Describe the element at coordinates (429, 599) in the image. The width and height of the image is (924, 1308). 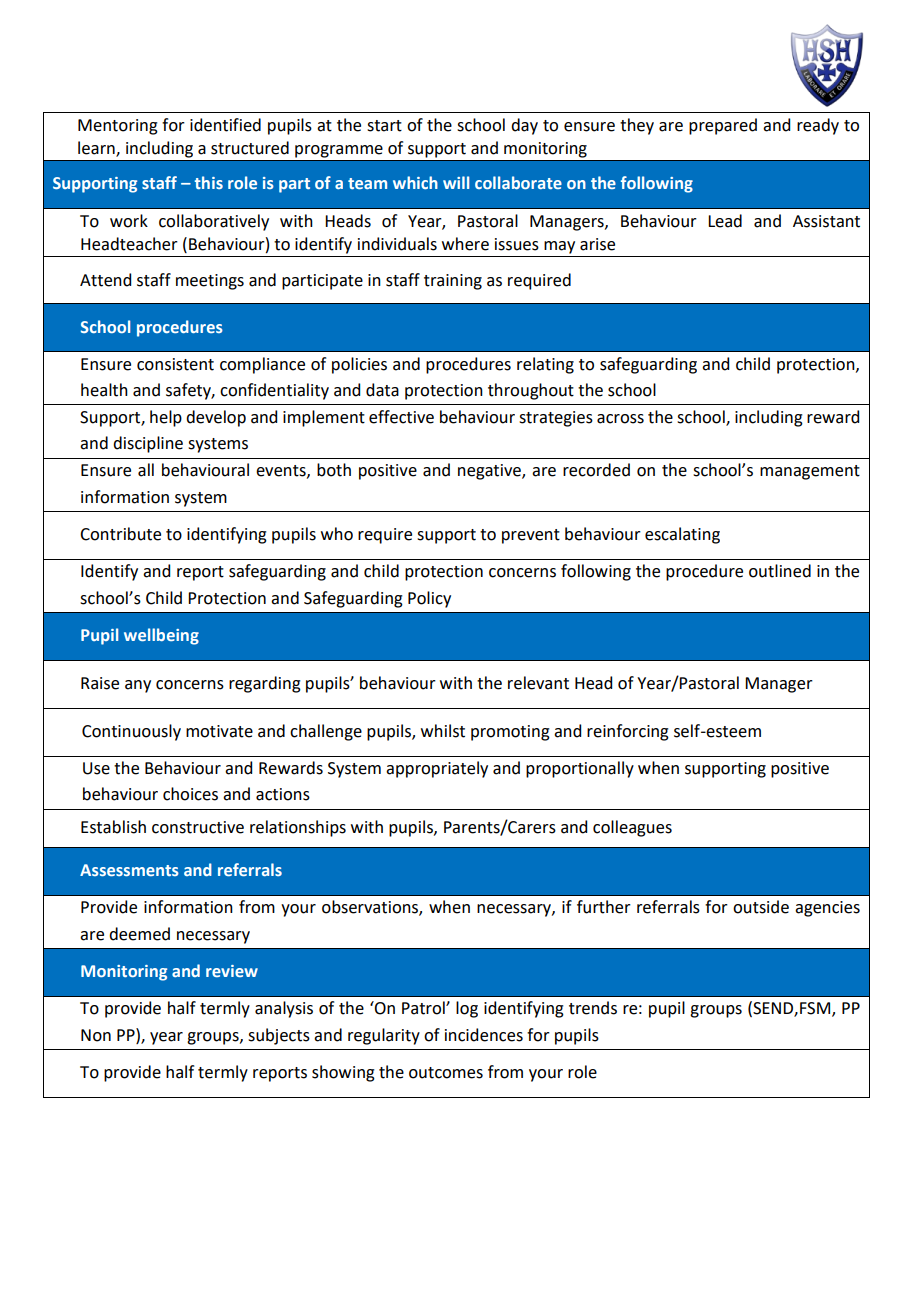
I see `Policy` at that location.
